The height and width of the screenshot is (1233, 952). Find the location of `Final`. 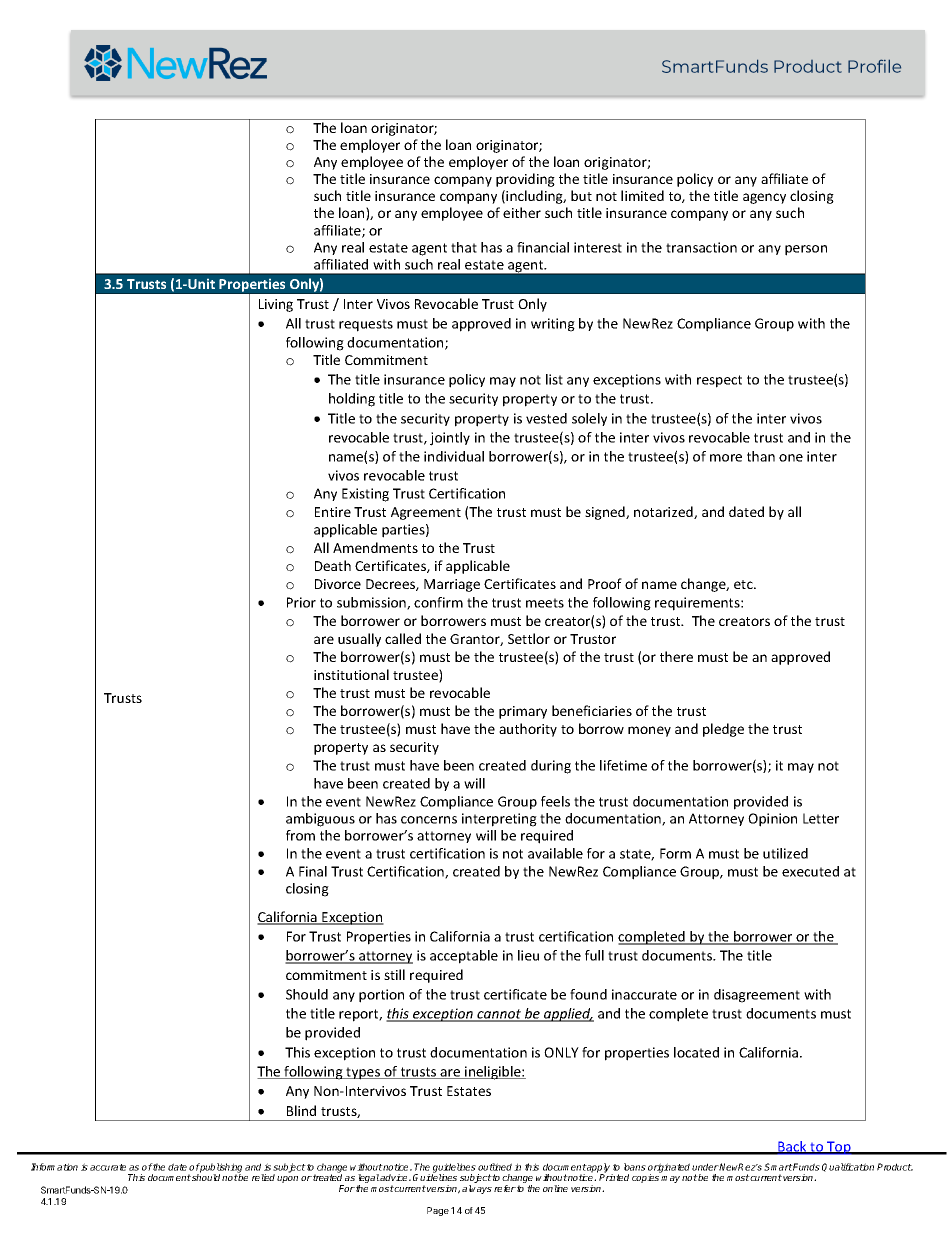

Final is located at coordinates (313, 871).
